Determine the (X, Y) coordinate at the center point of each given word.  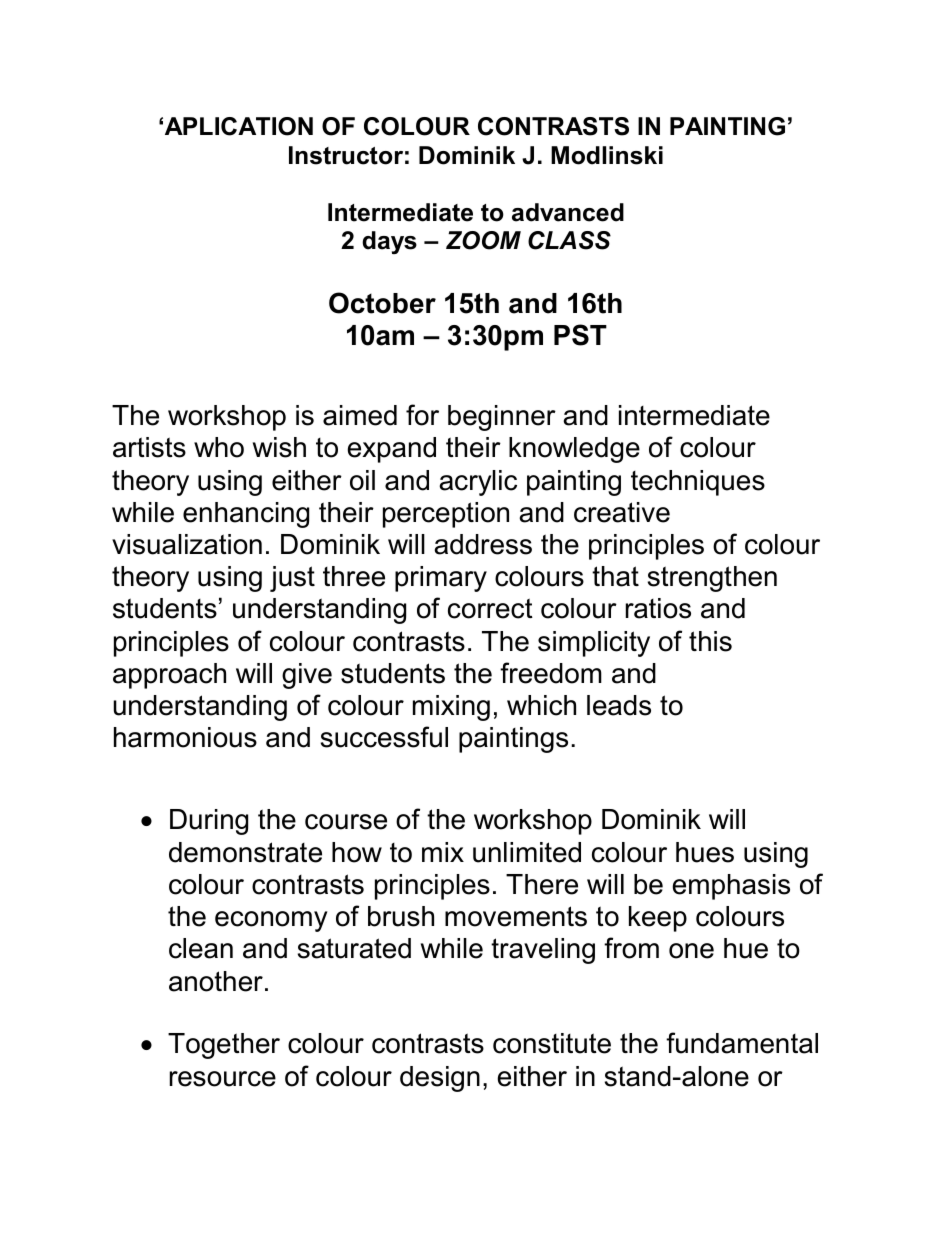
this (710, 641)
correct (490, 608)
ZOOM (483, 240)
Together (224, 1046)
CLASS (569, 240)
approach (169, 676)
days (389, 242)
